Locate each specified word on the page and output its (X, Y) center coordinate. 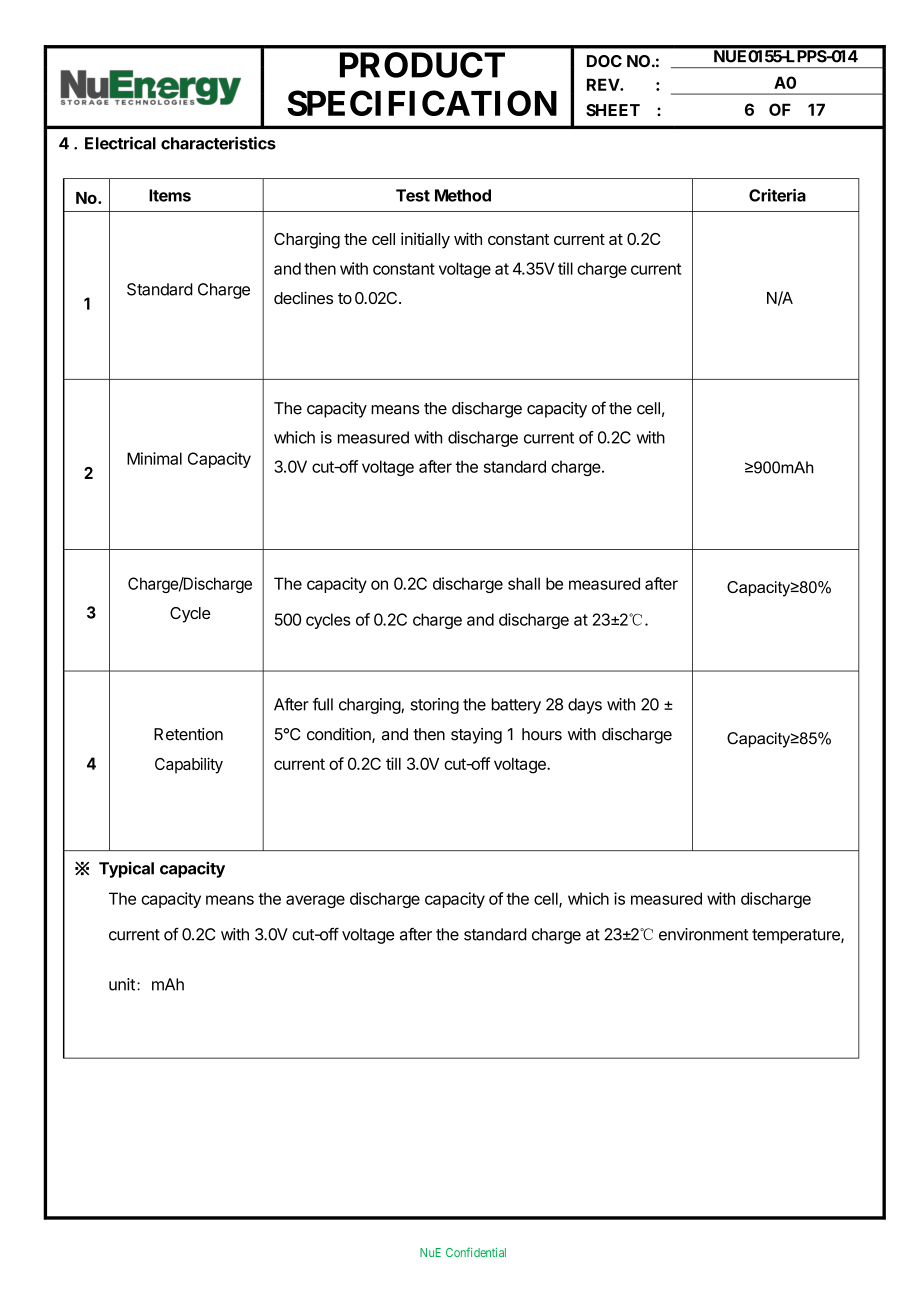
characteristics (218, 143)
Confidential (476, 1252)
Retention (188, 734)
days (585, 706)
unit (122, 984)
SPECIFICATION (422, 103)
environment (703, 934)
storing (434, 706)
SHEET (613, 110)
